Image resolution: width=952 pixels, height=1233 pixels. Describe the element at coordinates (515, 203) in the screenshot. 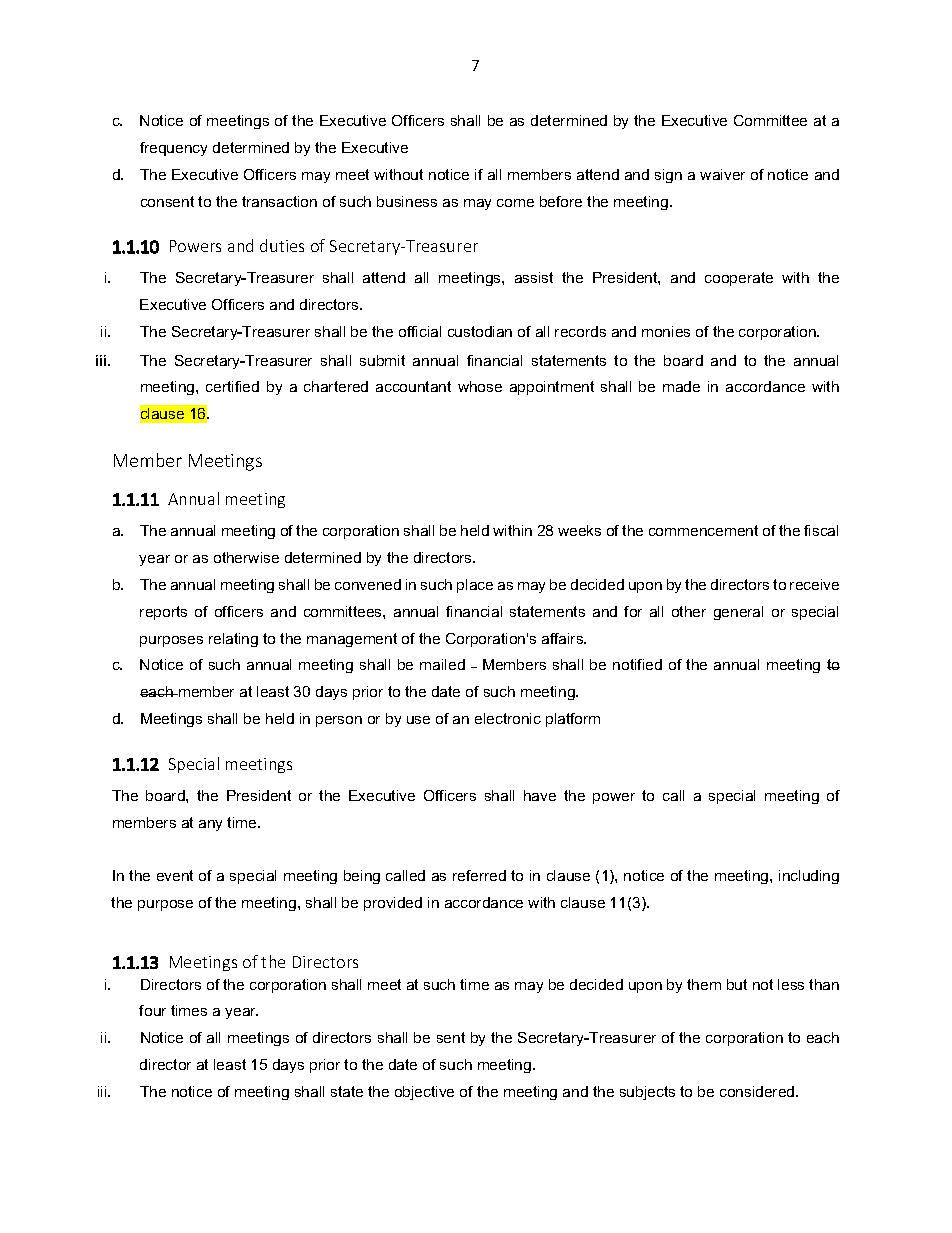

I see `come` at that location.
